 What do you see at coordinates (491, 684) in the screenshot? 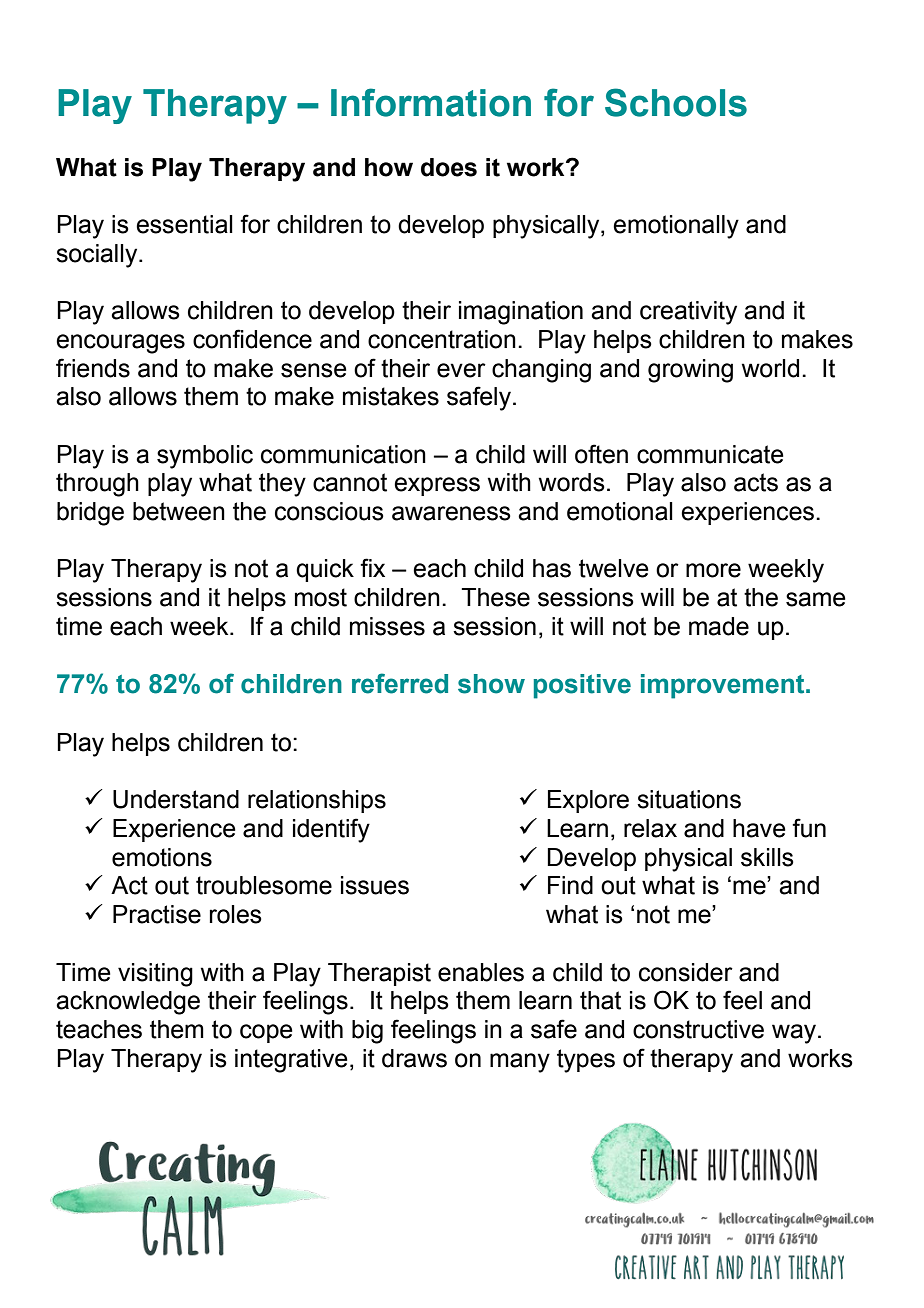
I see `show` at bounding box center [491, 684].
